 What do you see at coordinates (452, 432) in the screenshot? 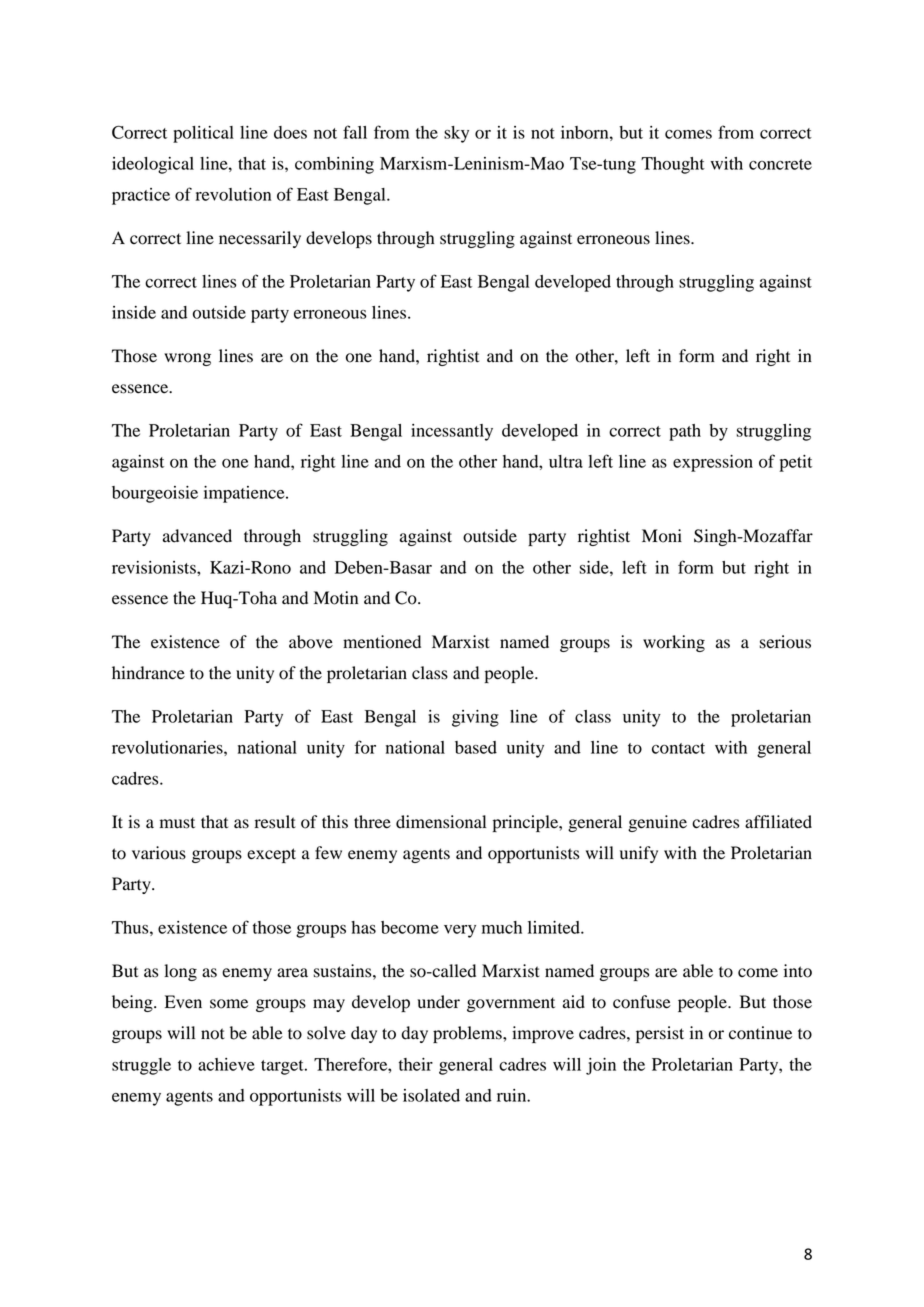
I see `incessantly` at bounding box center [452, 432].
